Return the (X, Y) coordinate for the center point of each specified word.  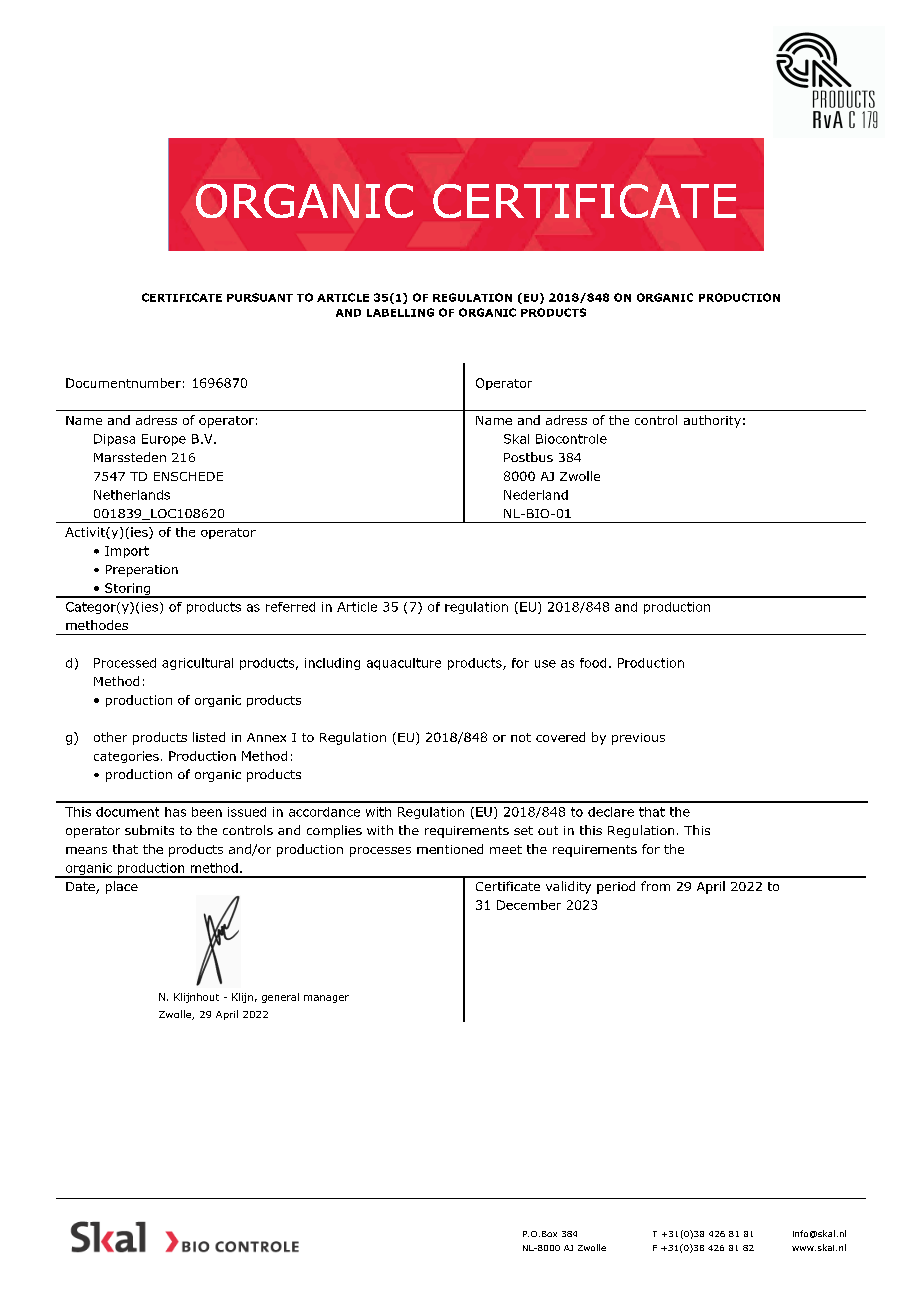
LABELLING (400, 312)
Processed (125, 663)
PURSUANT (260, 297)
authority (712, 421)
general (280, 998)
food (593, 663)
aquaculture (404, 664)
